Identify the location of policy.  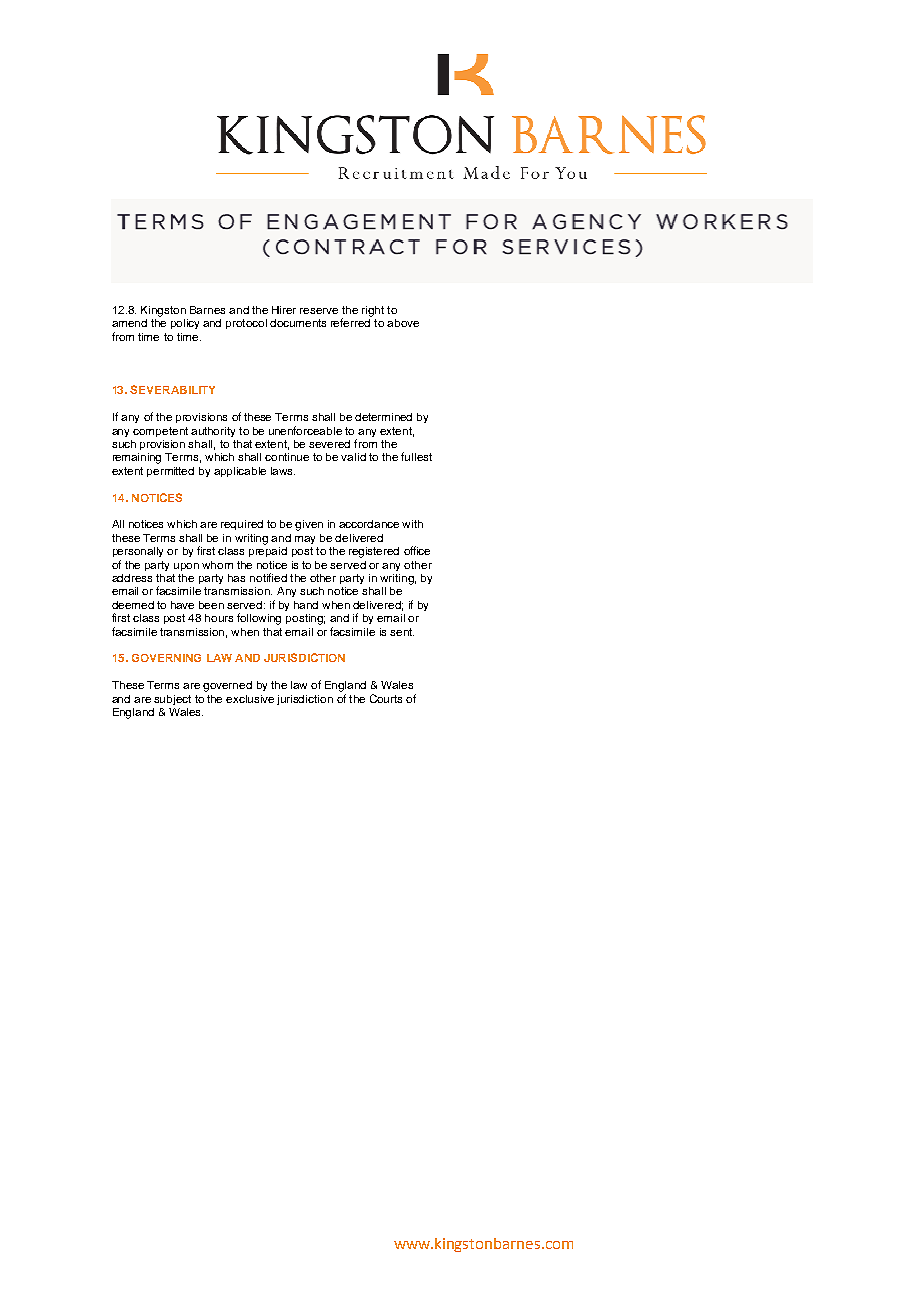
(185, 324).
